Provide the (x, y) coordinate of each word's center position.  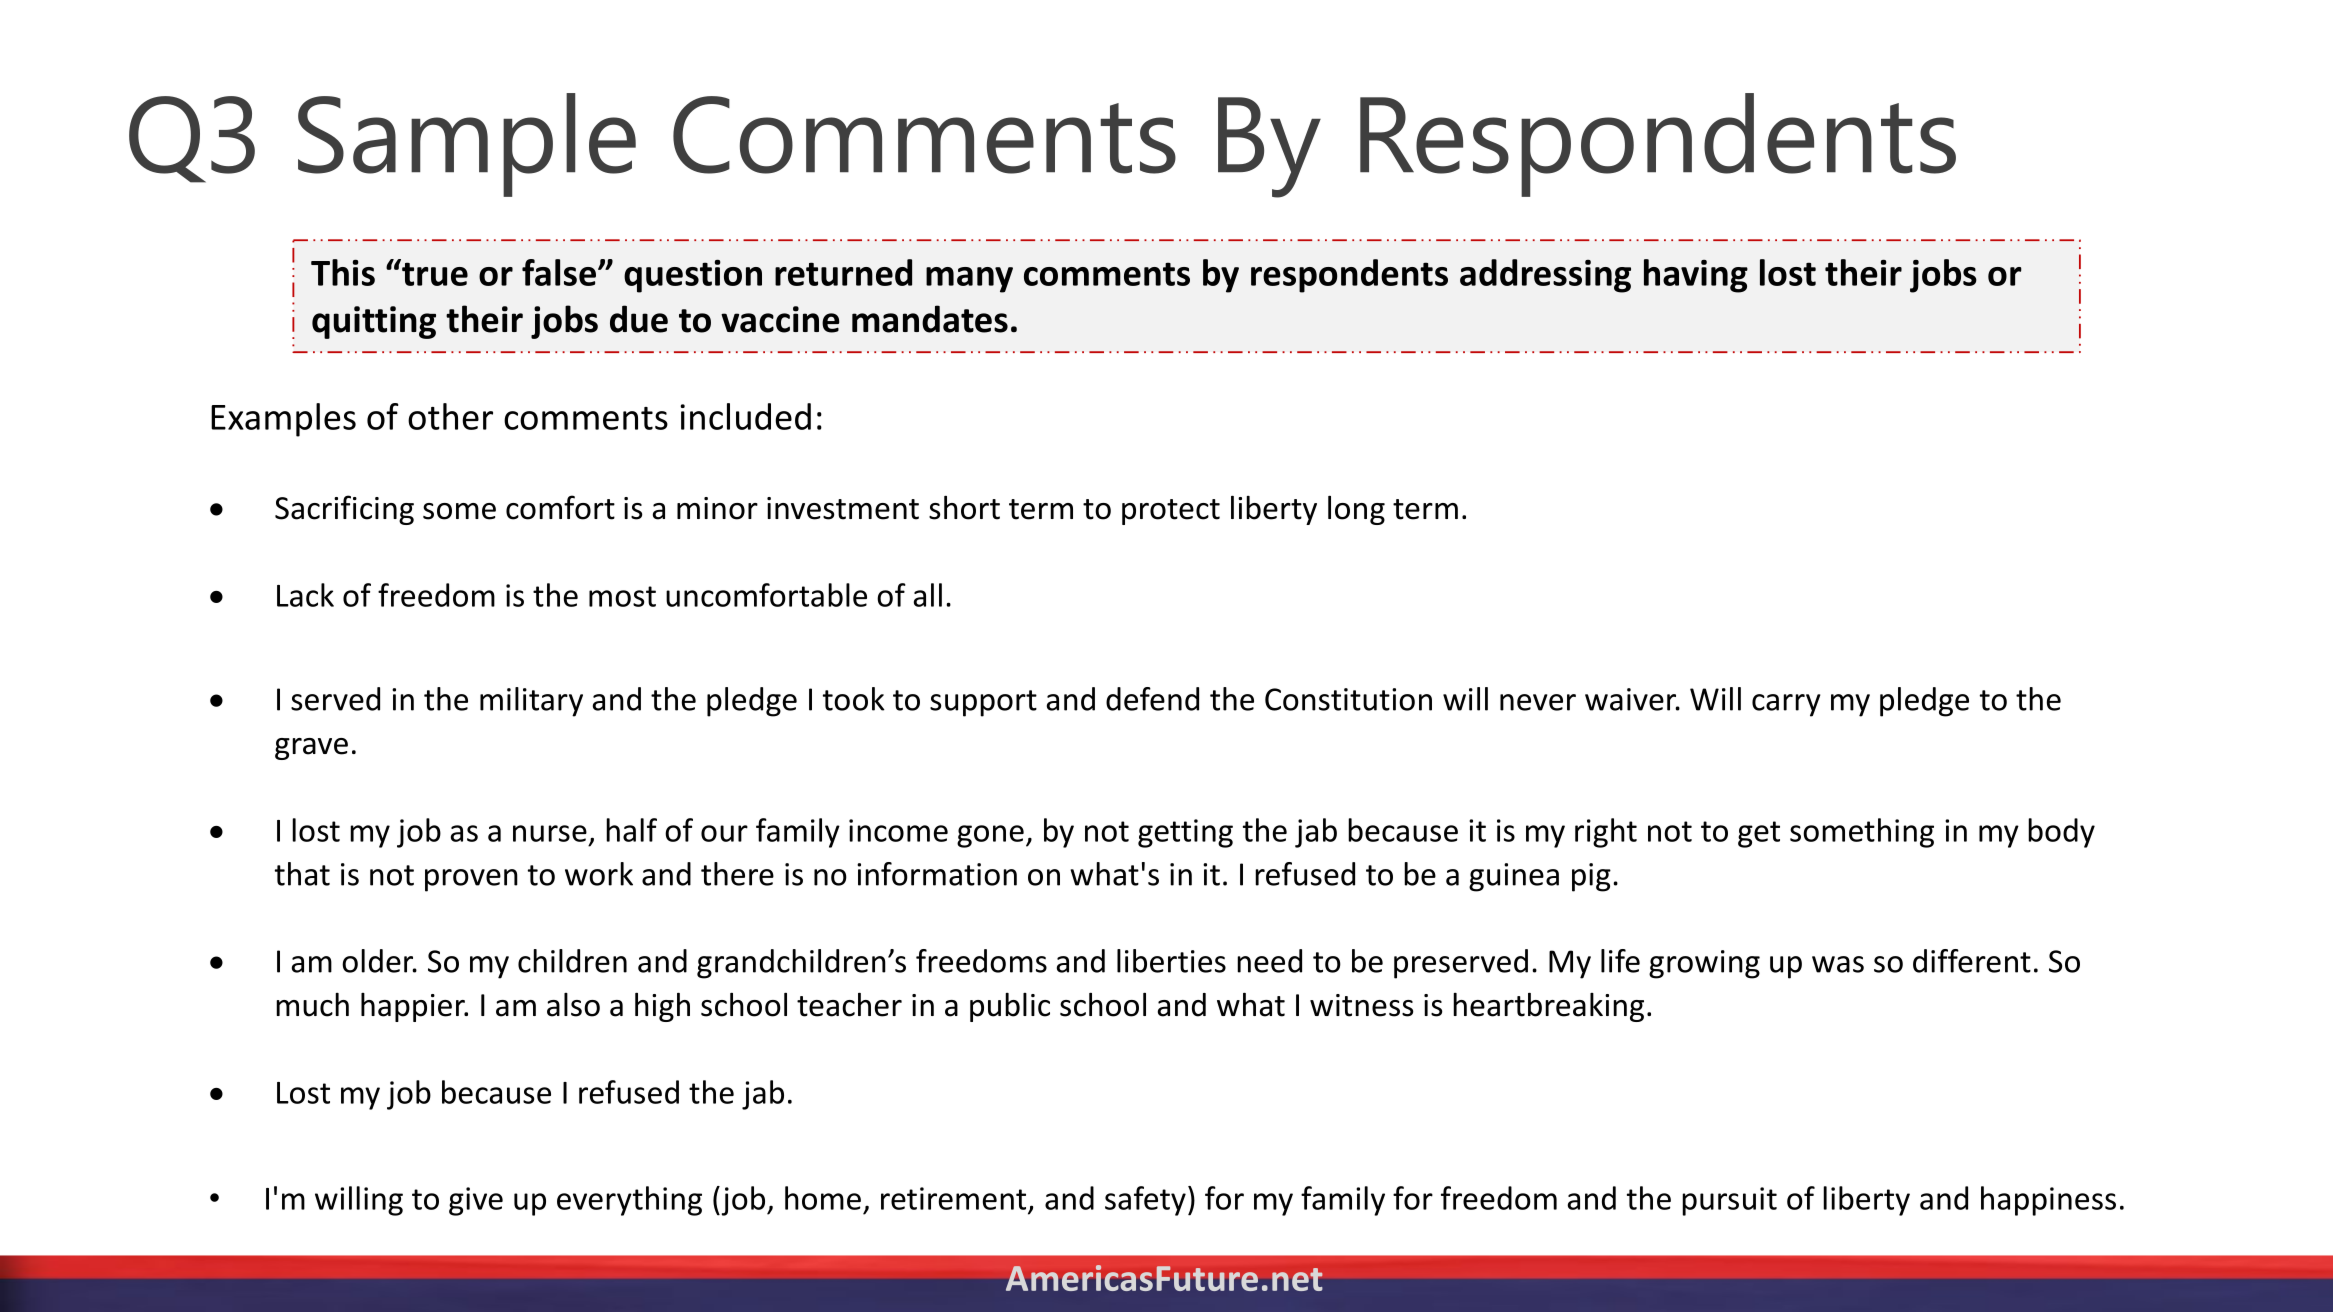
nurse (550, 833)
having (1696, 276)
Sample (467, 145)
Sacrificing (344, 510)
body (2061, 833)
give (476, 1201)
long (1356, 510)
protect (1171, 512)
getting (1185, 833)
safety (1145, 1201)
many (969, 280)
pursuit (1729, 1201)
